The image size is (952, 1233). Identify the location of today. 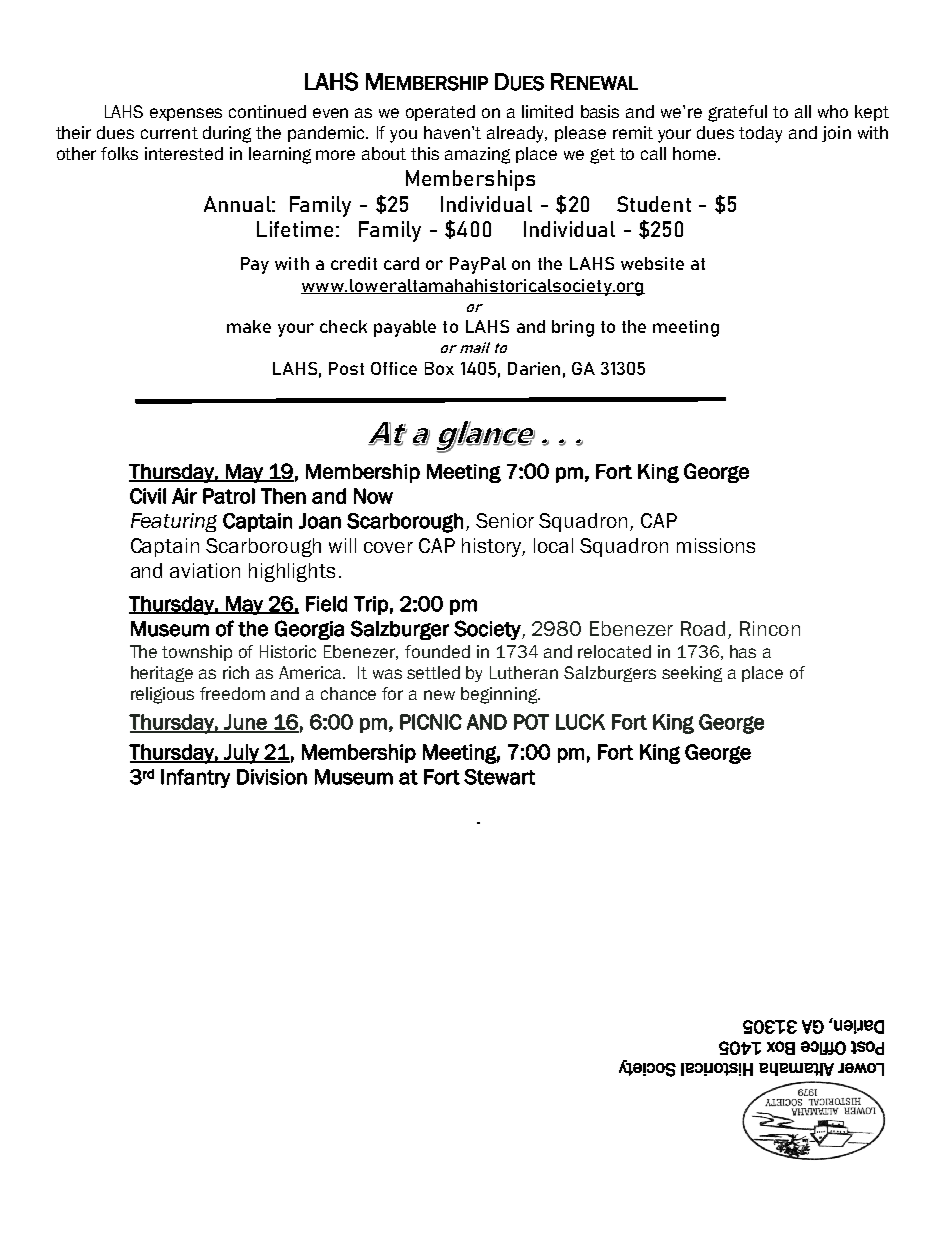
(760, 134).
